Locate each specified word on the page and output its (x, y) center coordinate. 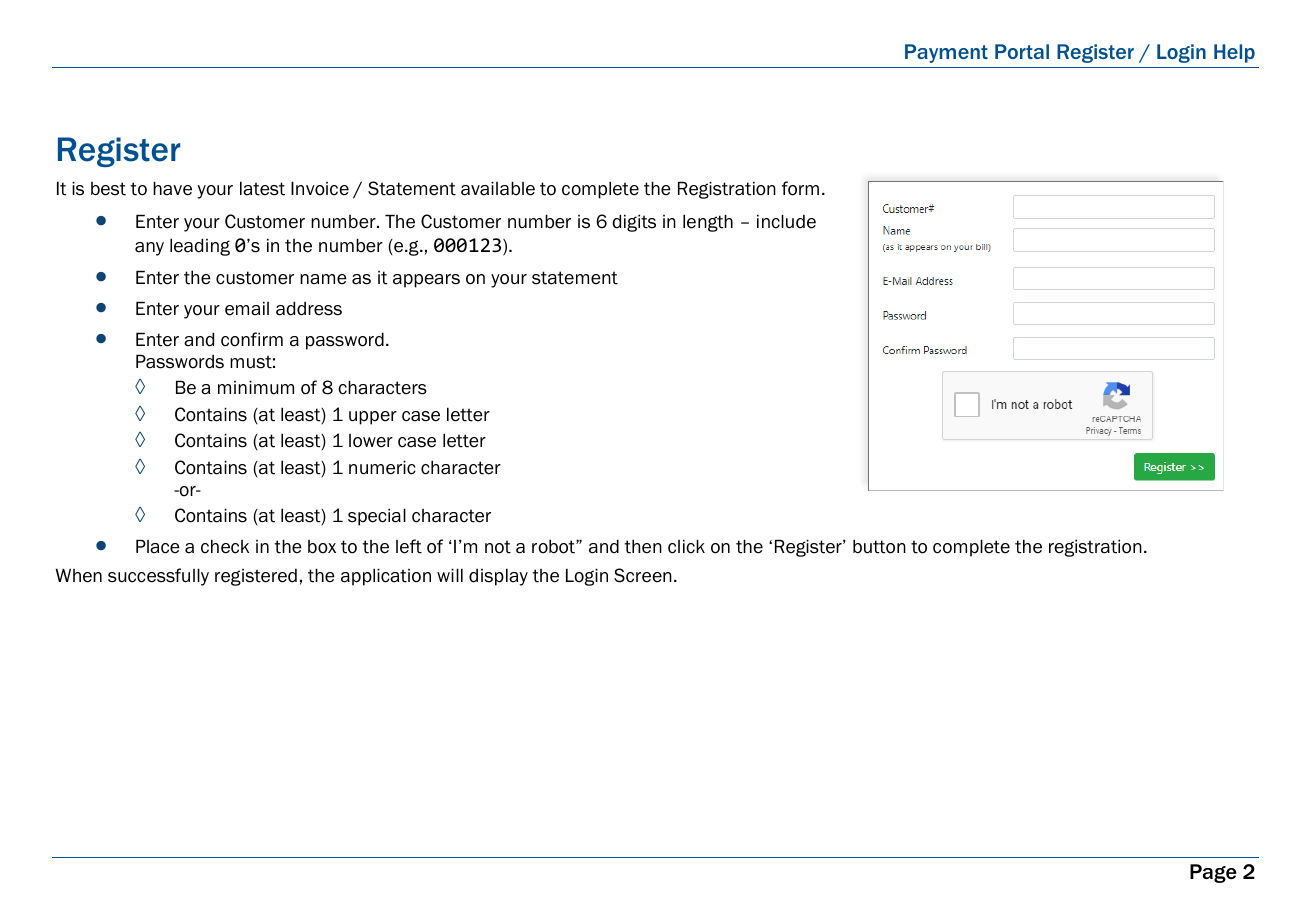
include (786, 221)
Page (1213, 873)
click (686, 546)
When (78, 575)
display (498, 577)
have (172, 188)
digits (634, 223)
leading (200, 247)
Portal (1022, 51)
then (643, 546)
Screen (643, 575)
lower (371, 441)
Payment (946, 53)
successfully (158, 577)
